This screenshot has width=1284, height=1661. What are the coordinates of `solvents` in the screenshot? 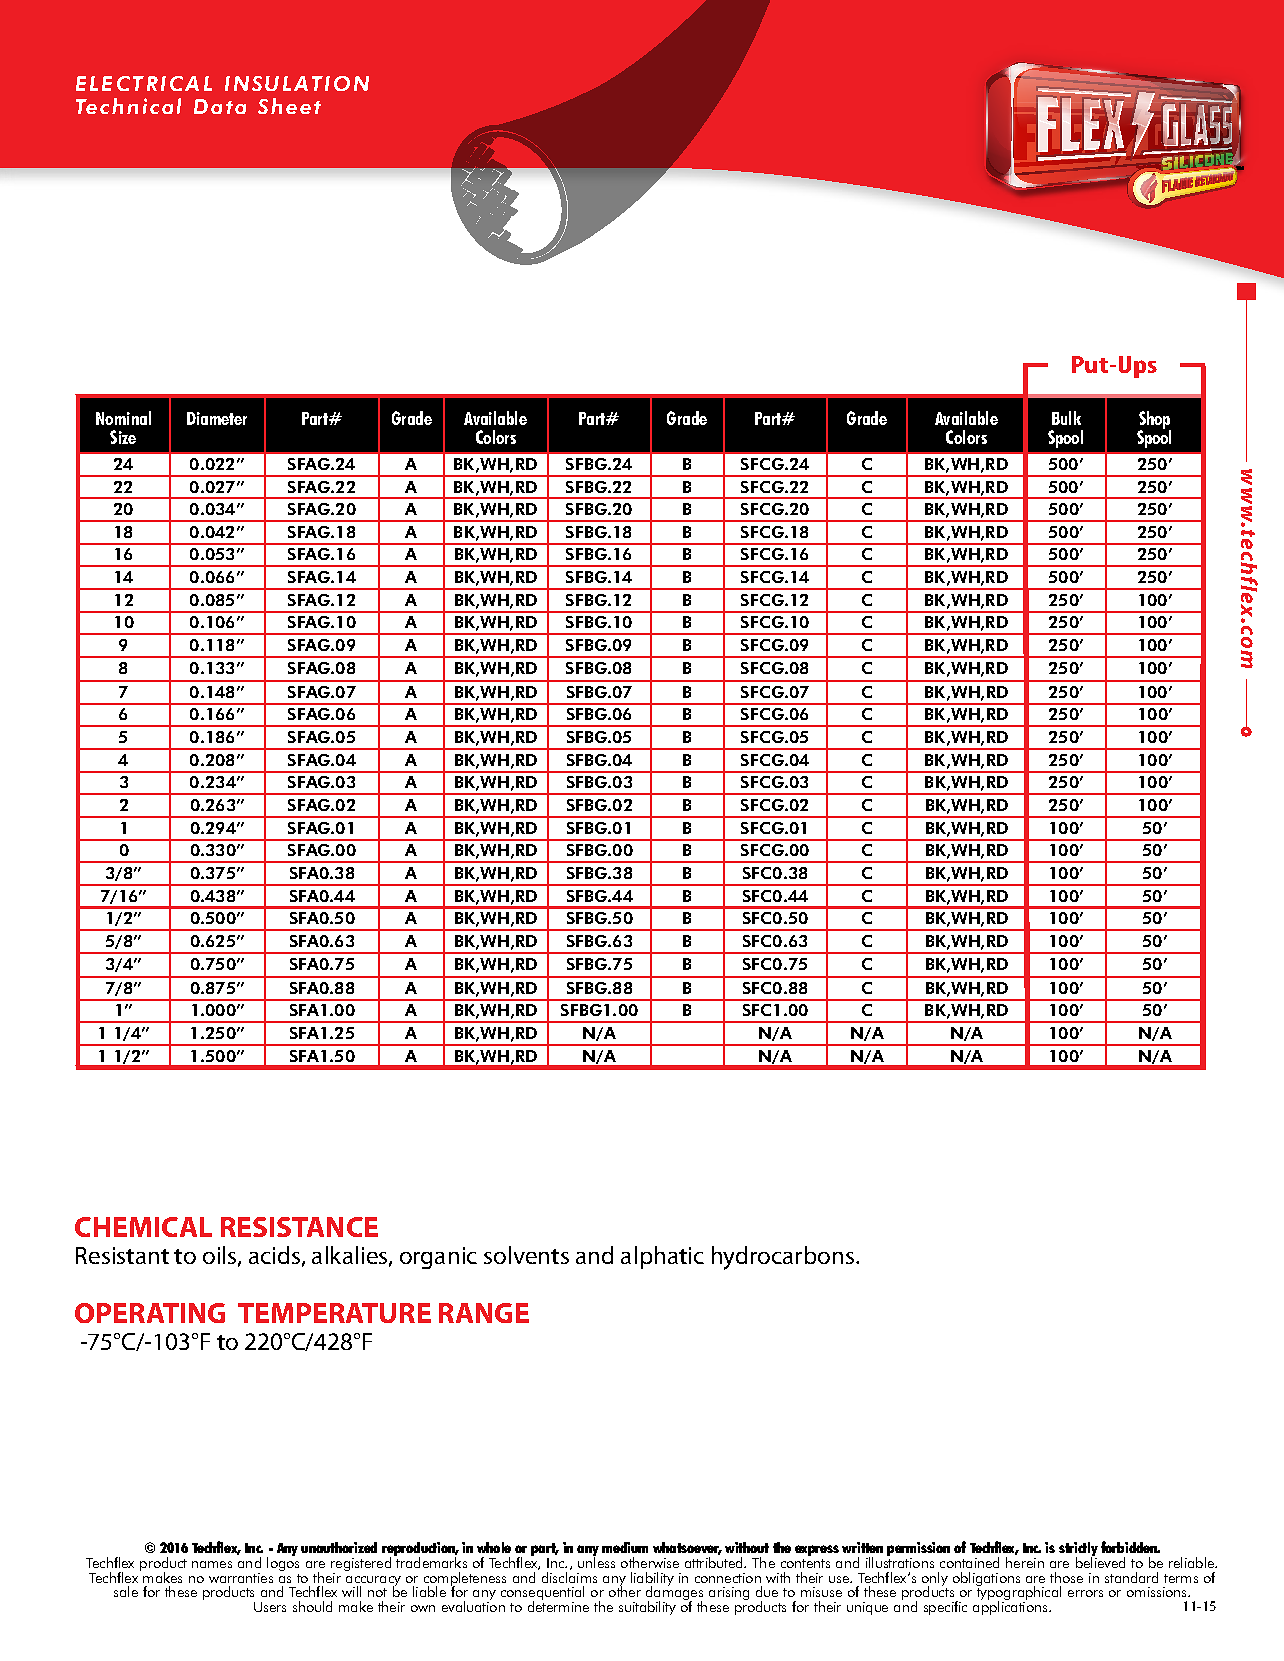 It's located at (526, 1255).
